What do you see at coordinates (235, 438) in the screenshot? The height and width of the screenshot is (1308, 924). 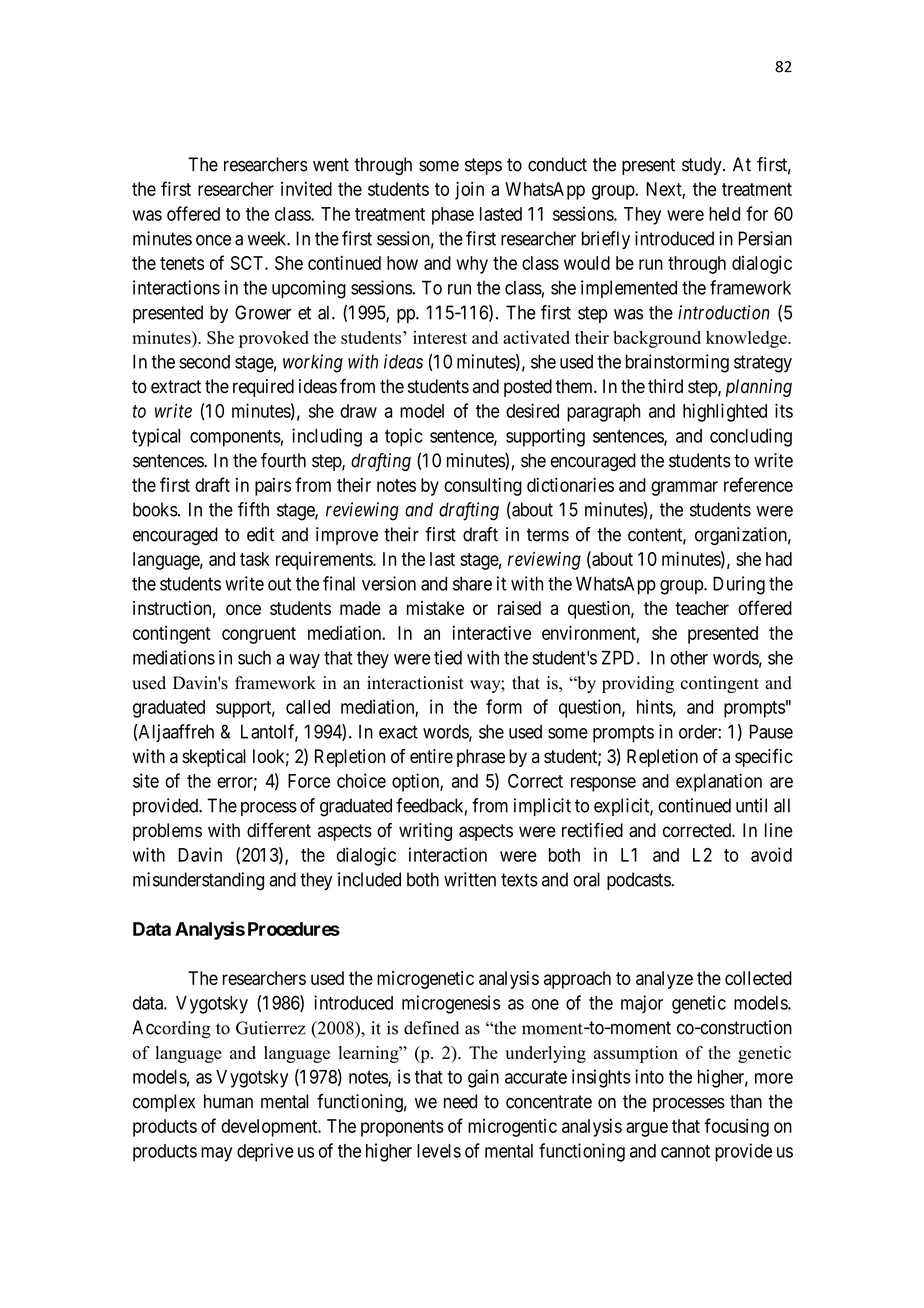 I see `components` at bounding box center [235, 438].
